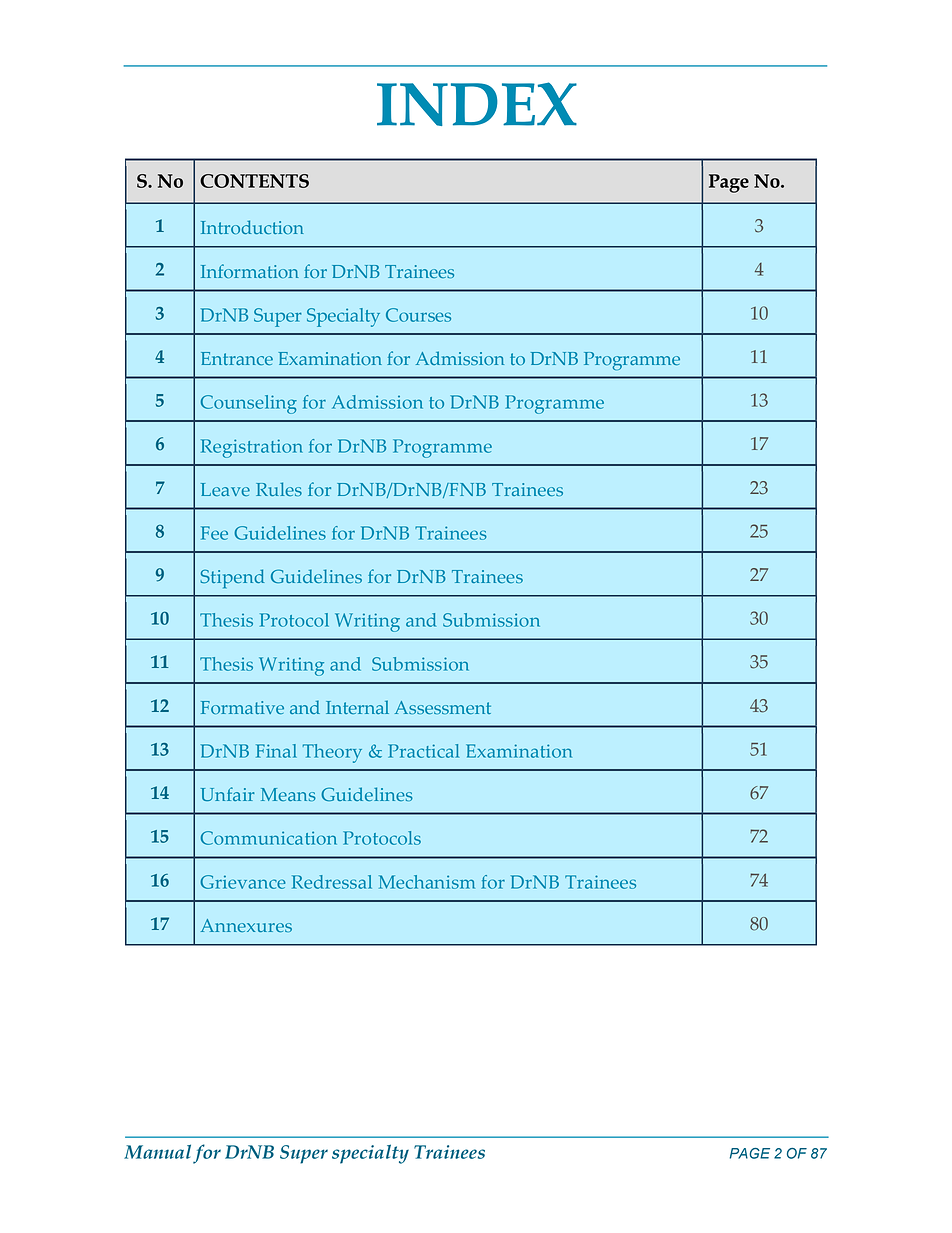  What do you see at coordinates (357, 707) in the image?
I see `Internal` at bounding box center [357, 707].
